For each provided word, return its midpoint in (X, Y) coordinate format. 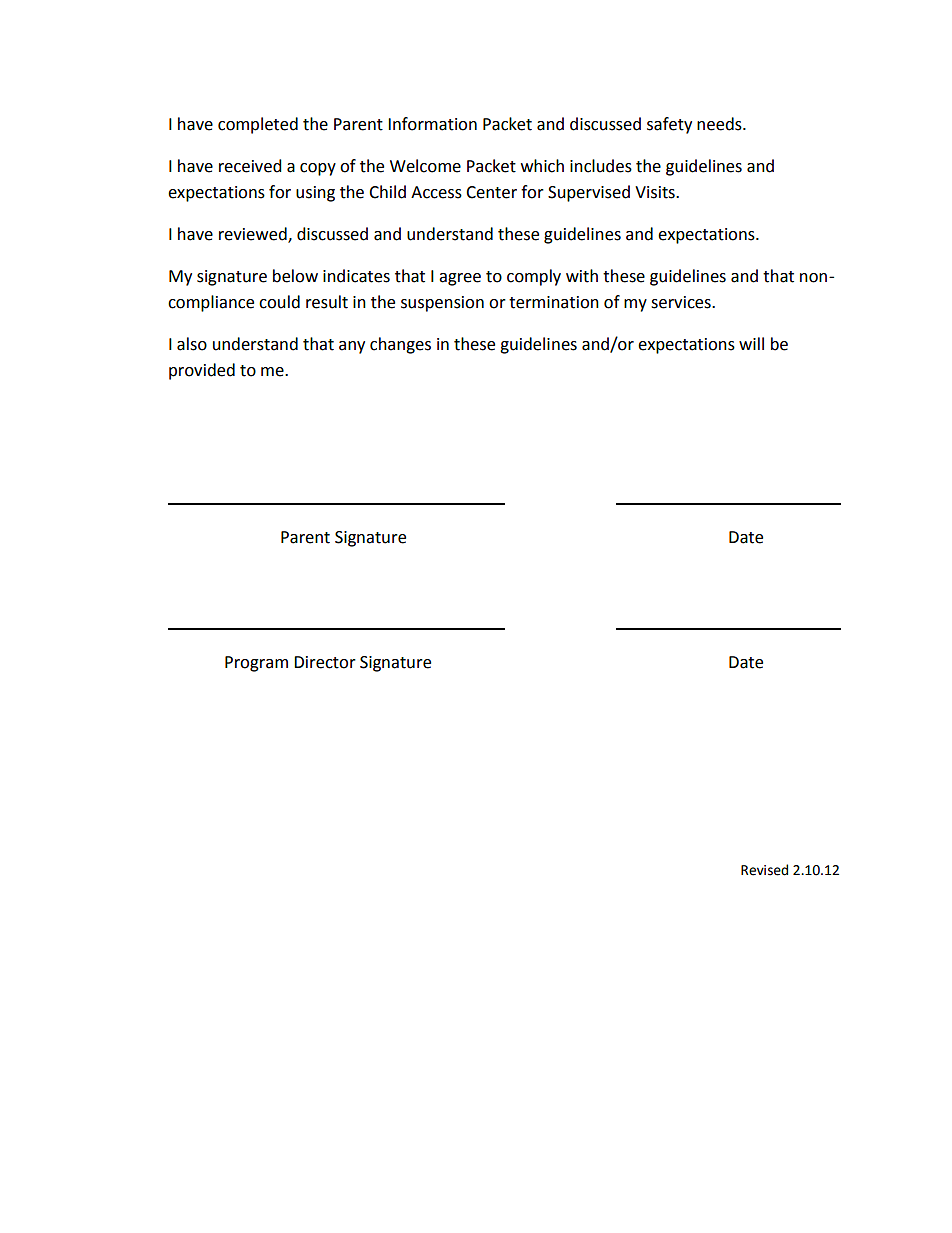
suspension (442, 304)
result (327, 302)
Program (256, 664)
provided (202, 371)
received (250, 166)
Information (432, 124)
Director (325, 662)
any (352, 347)
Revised (764, 870)
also (192, 344)
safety (669, 125)
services (682, 302)
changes (400, 345)
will (751, 343)
